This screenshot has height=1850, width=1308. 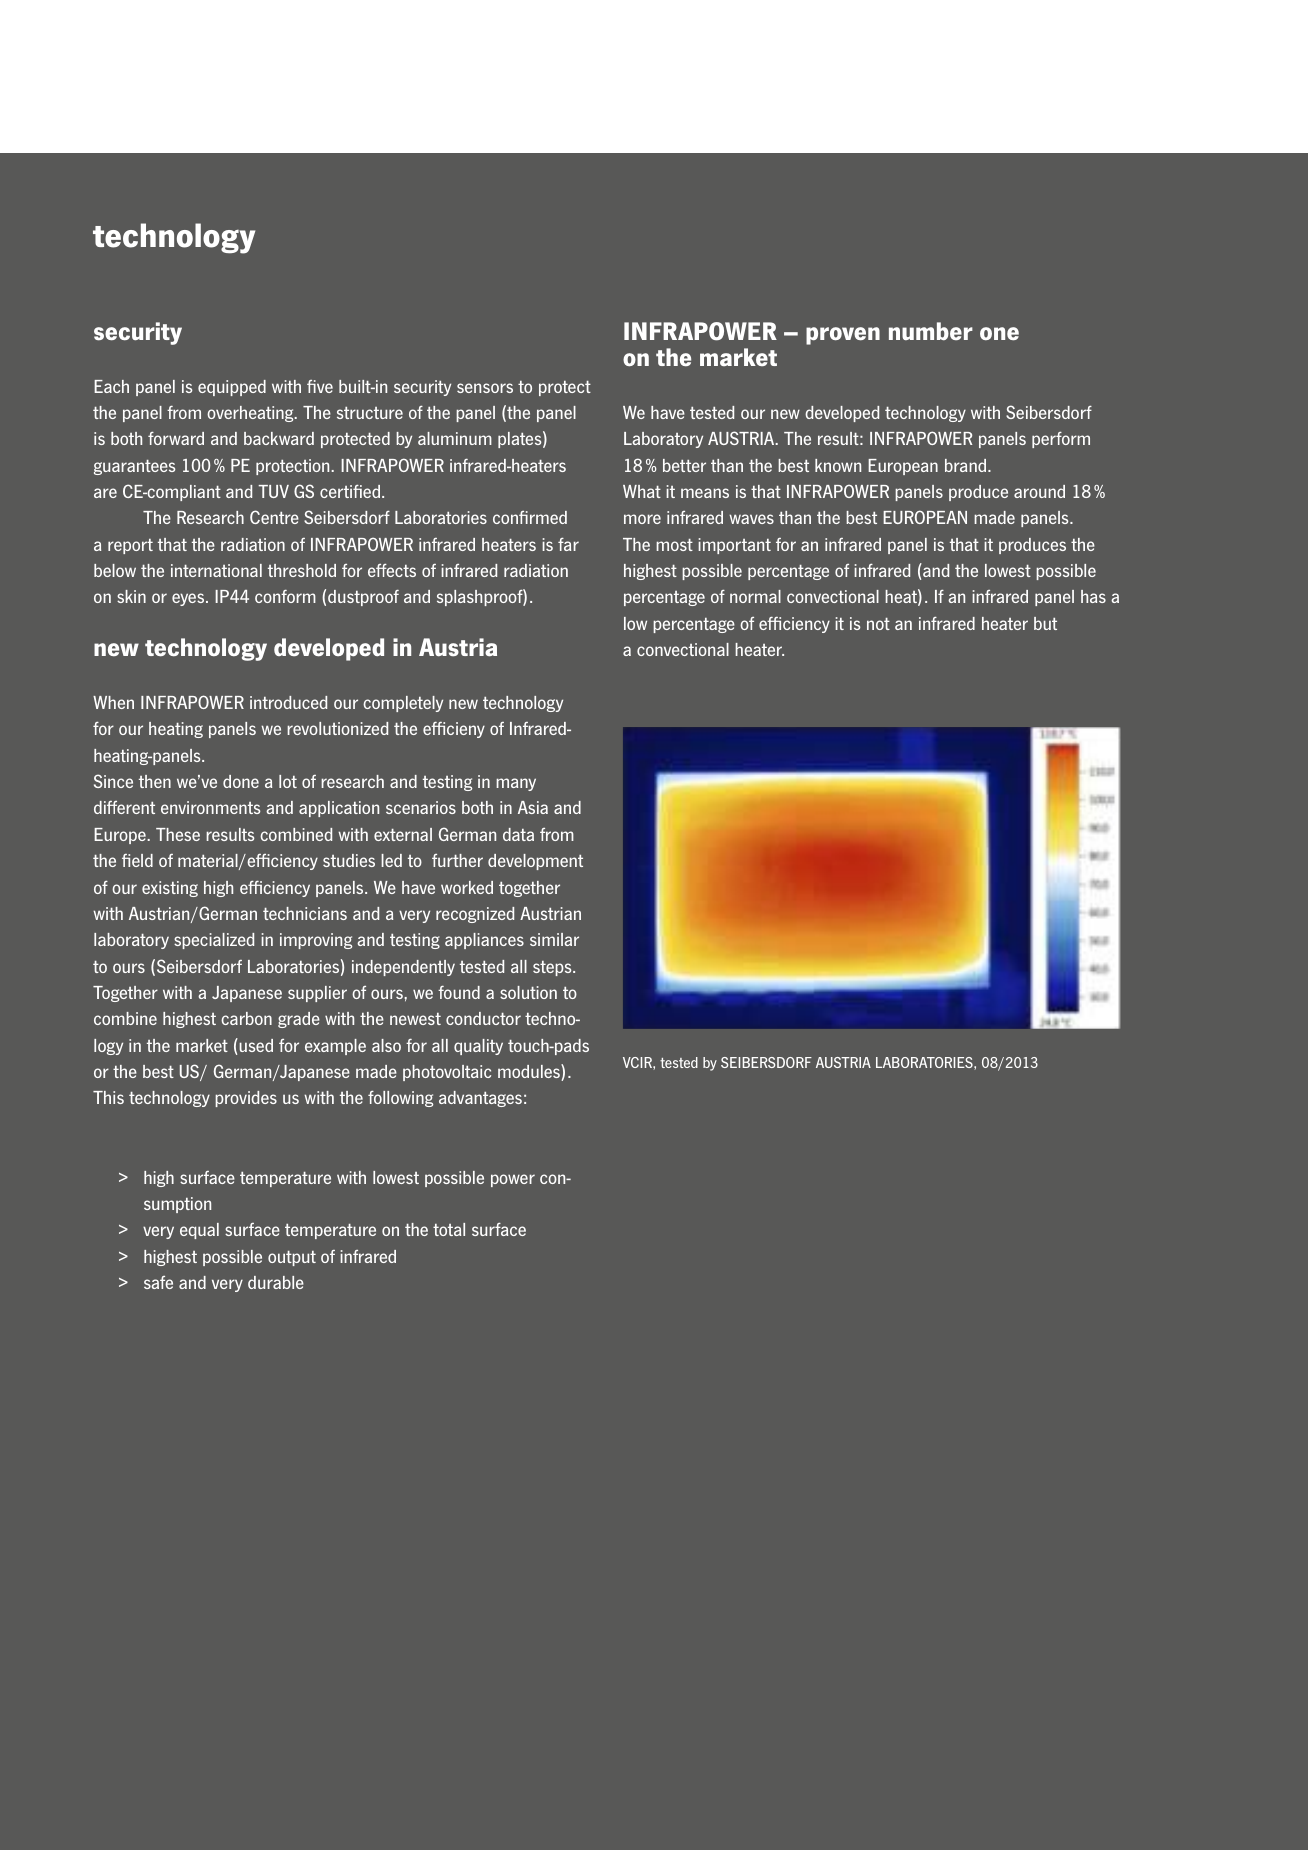 What do you see at coordinates (199, 1231) in the screenshot?
I see `equal` at bounding box center [199, 1231].
